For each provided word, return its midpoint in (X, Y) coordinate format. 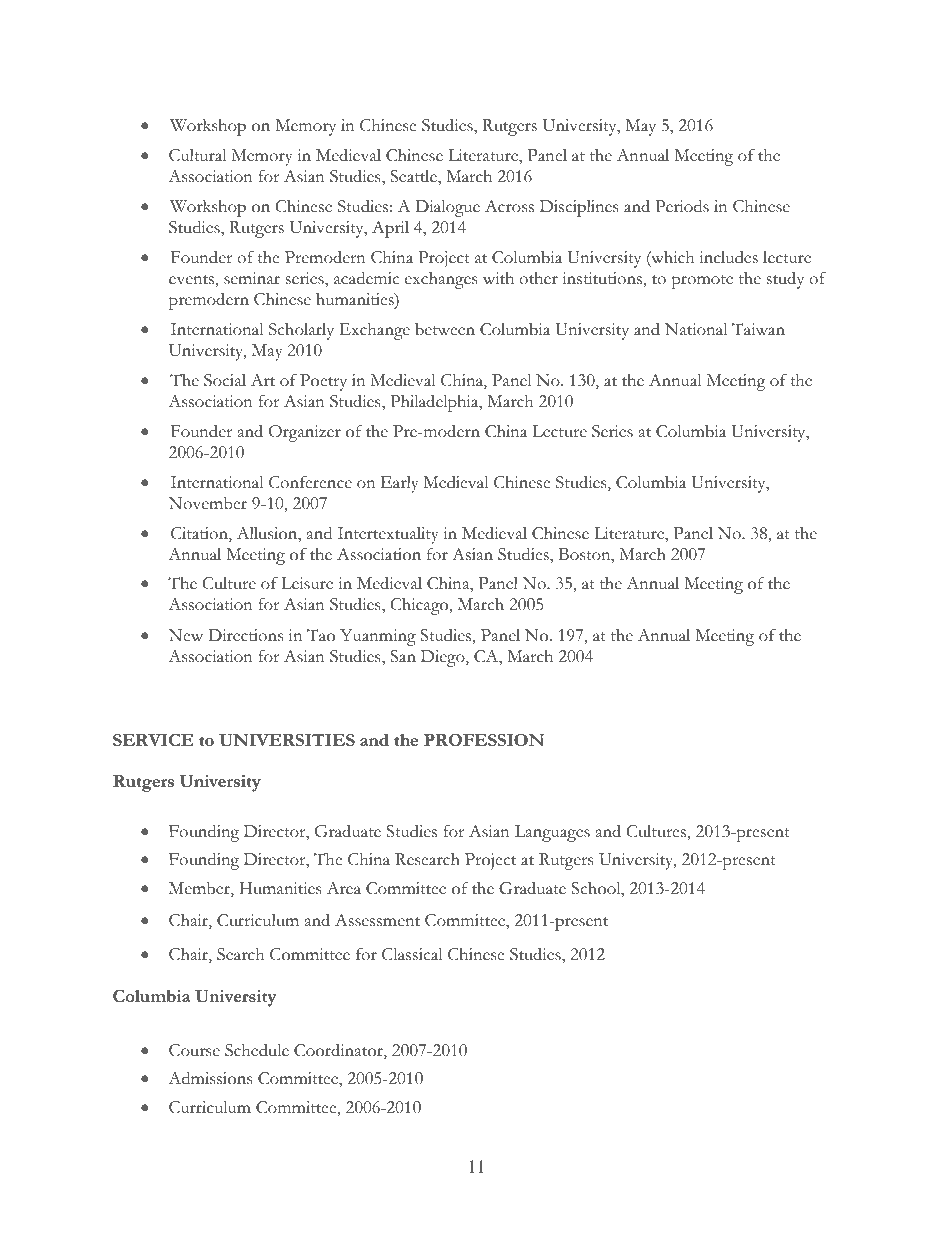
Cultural (197, 155)
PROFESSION (484, 740)
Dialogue (447, 208)
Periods (682, 206)
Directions (245, 635)
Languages (552, 833)
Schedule (257, 1050)
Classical (412, 954)
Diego (444, 658)
